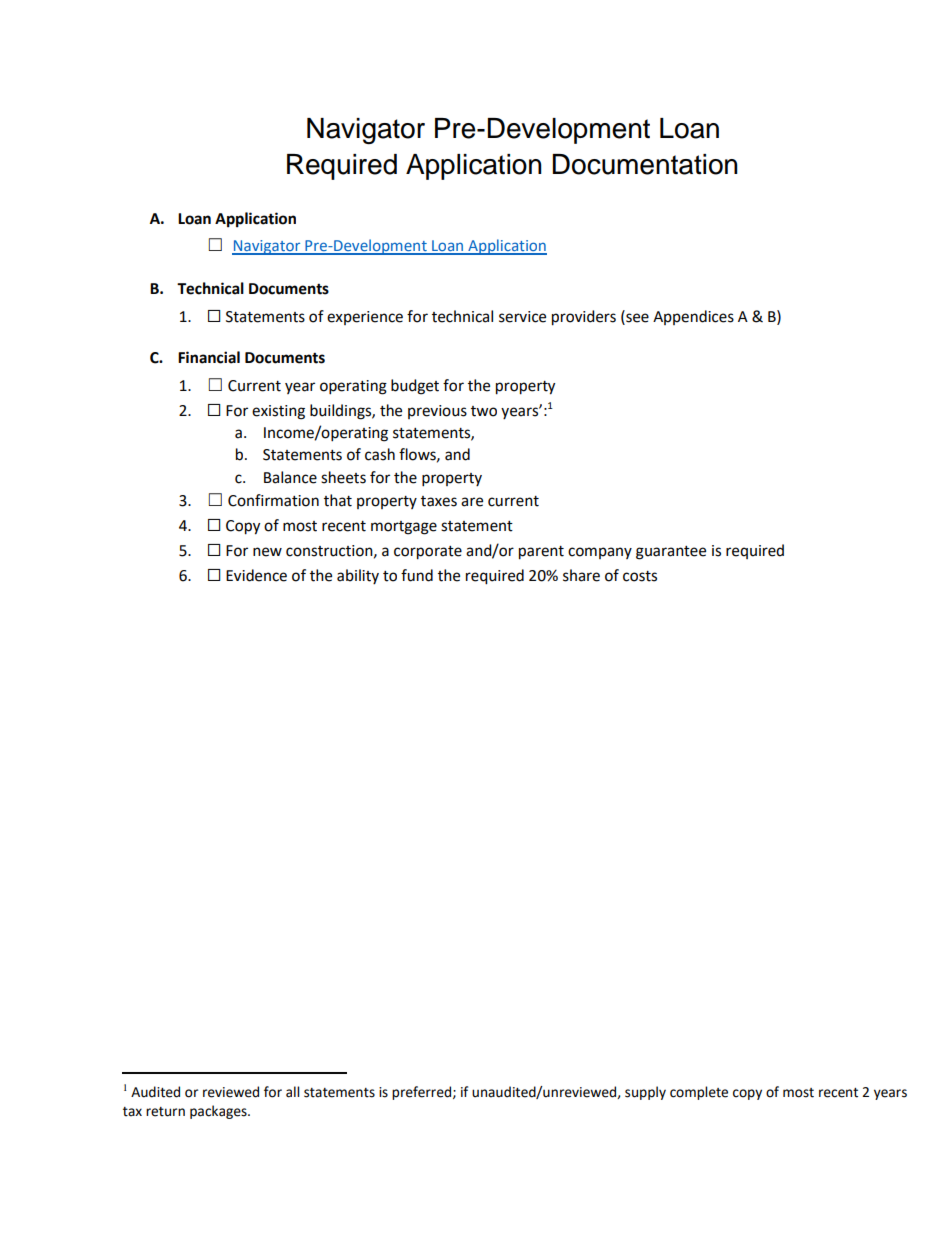 This screenshot has width=952, height=1233. I want to click on complete, so click(699, 1093).
